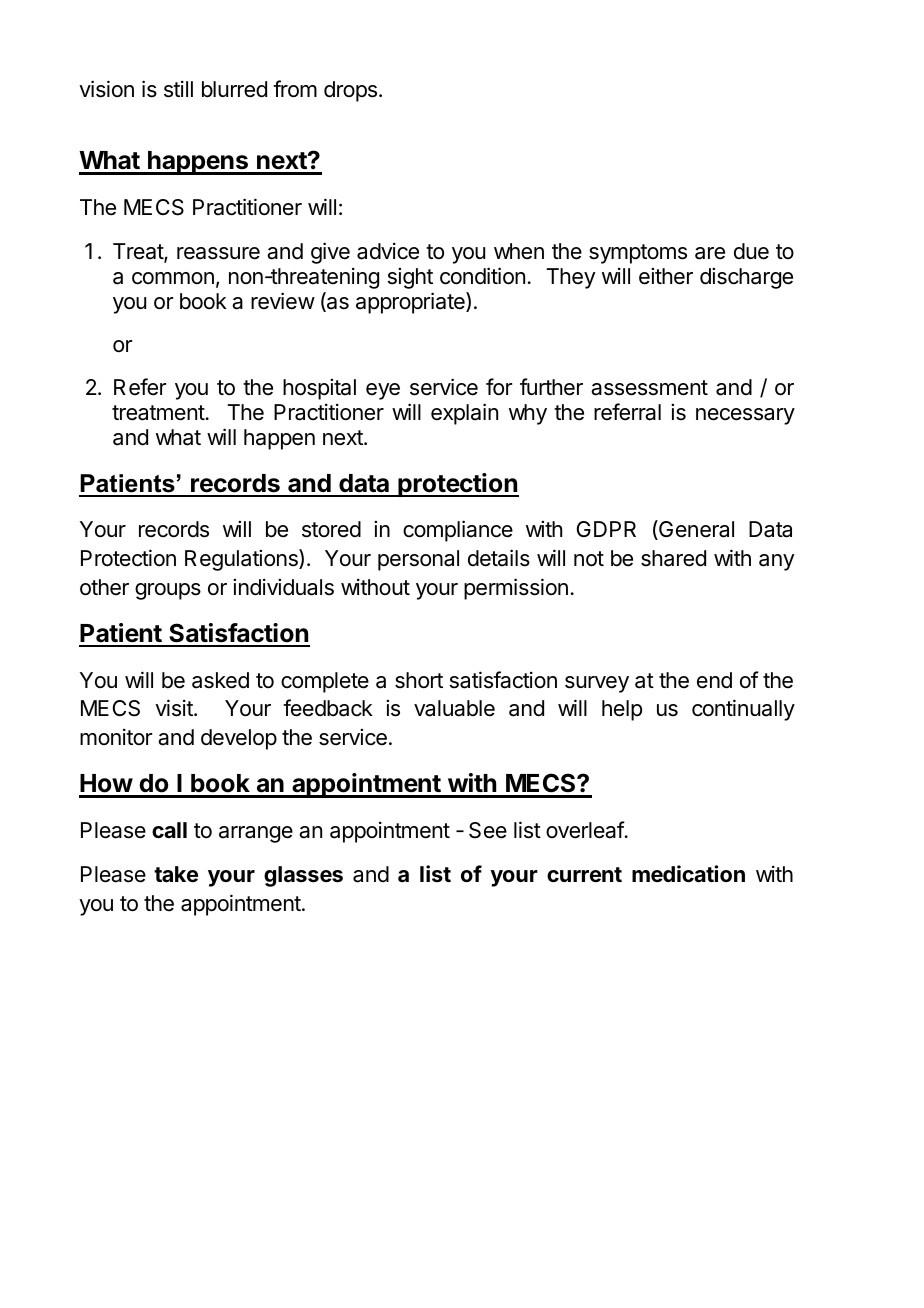  I want to click on either, so click(666, 276).
